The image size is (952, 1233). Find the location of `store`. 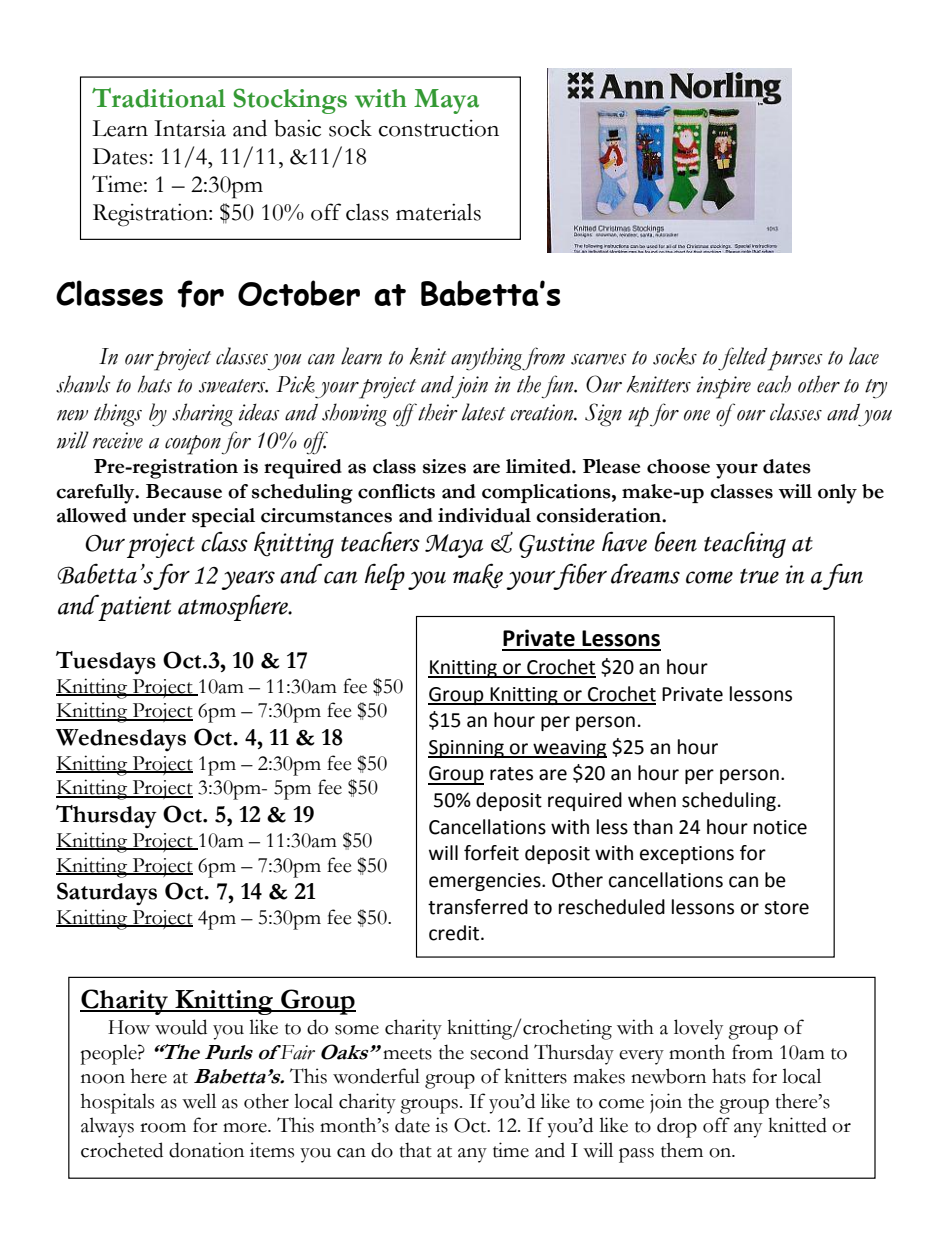

store is located at coordinates (786, 908).
